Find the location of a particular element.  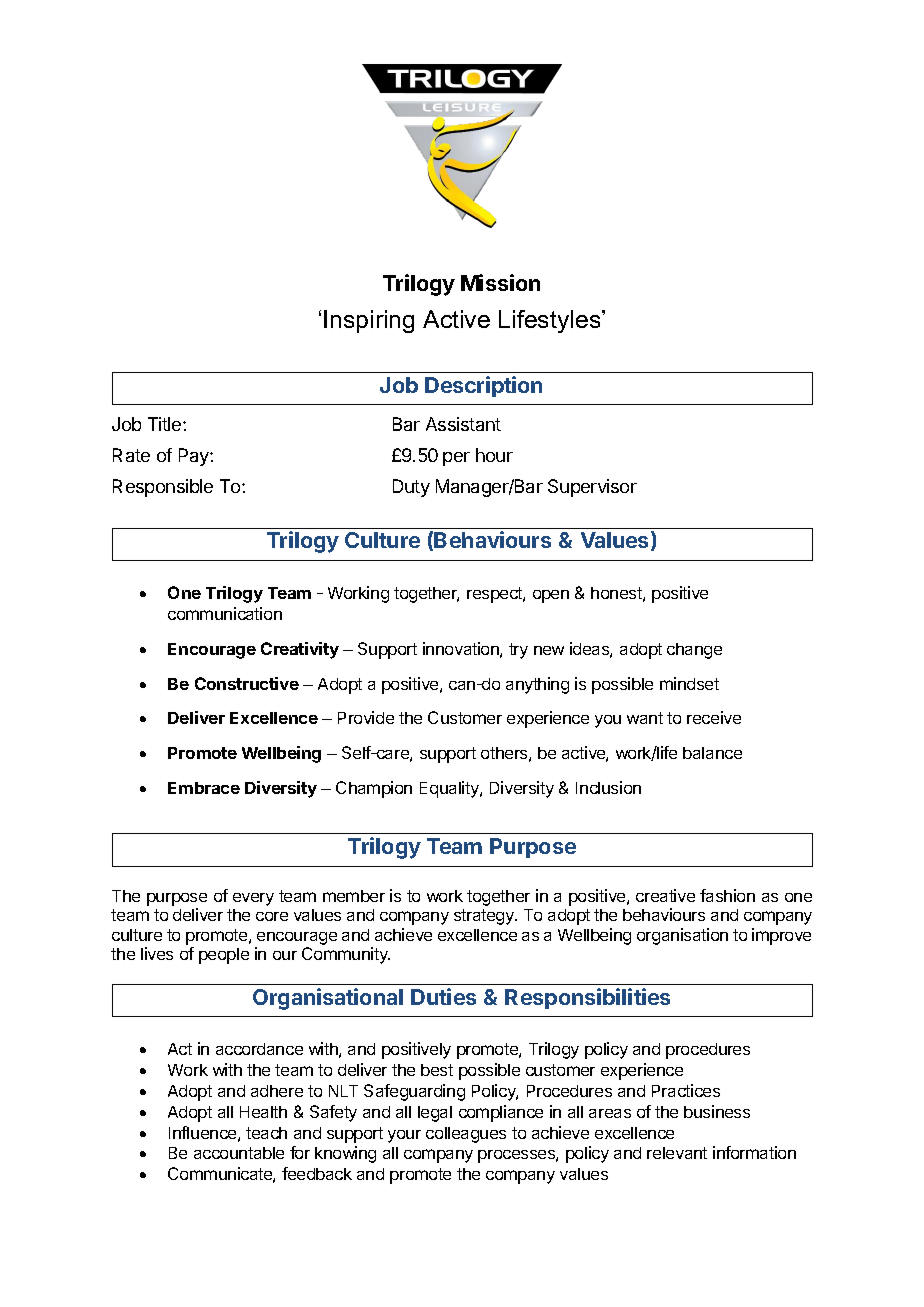

people is located at coordinates (224, 956).
